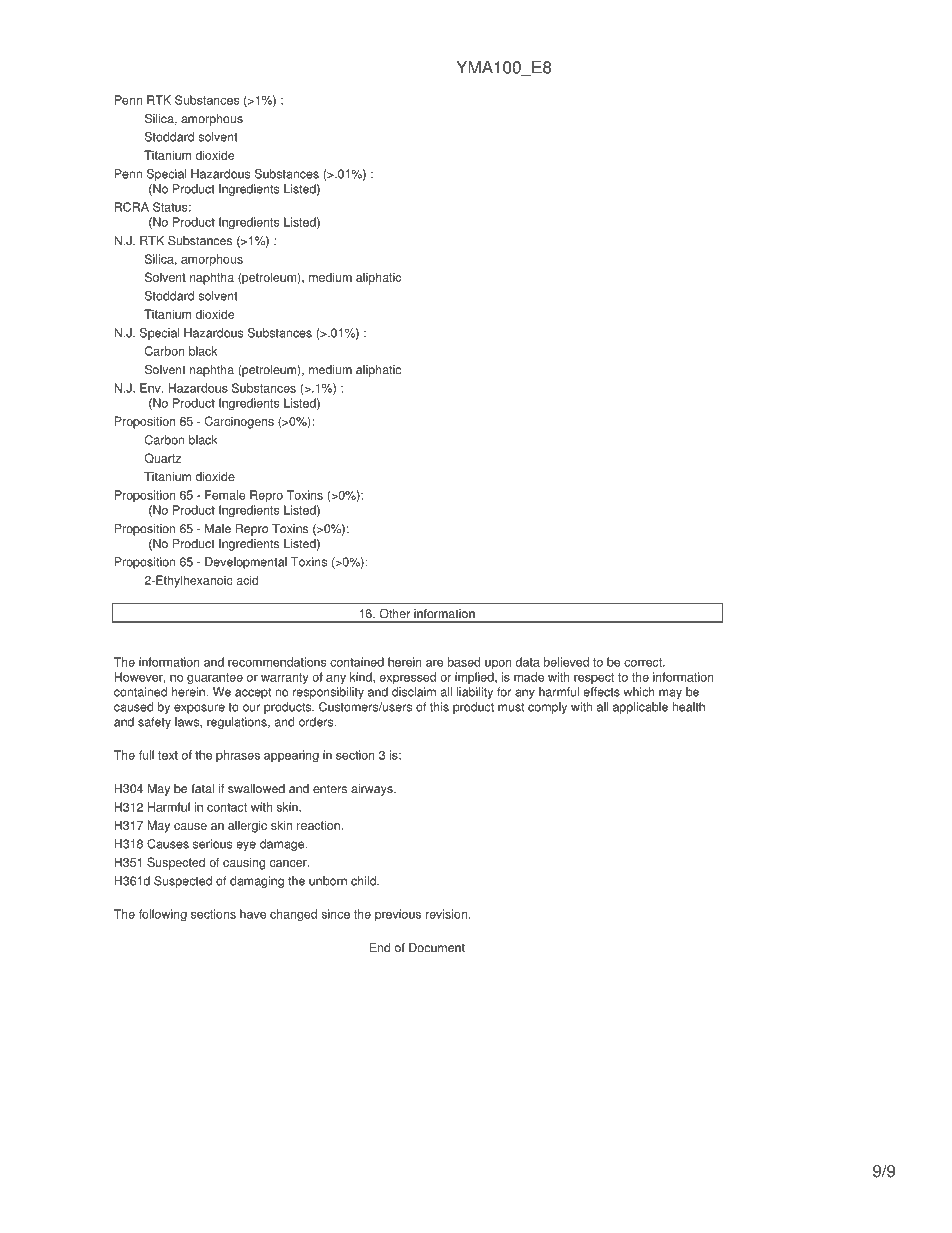  What do you see at coordinates (277, 662) in the screenshot?
I see `recommendations` at bounding box center [277, 662].
